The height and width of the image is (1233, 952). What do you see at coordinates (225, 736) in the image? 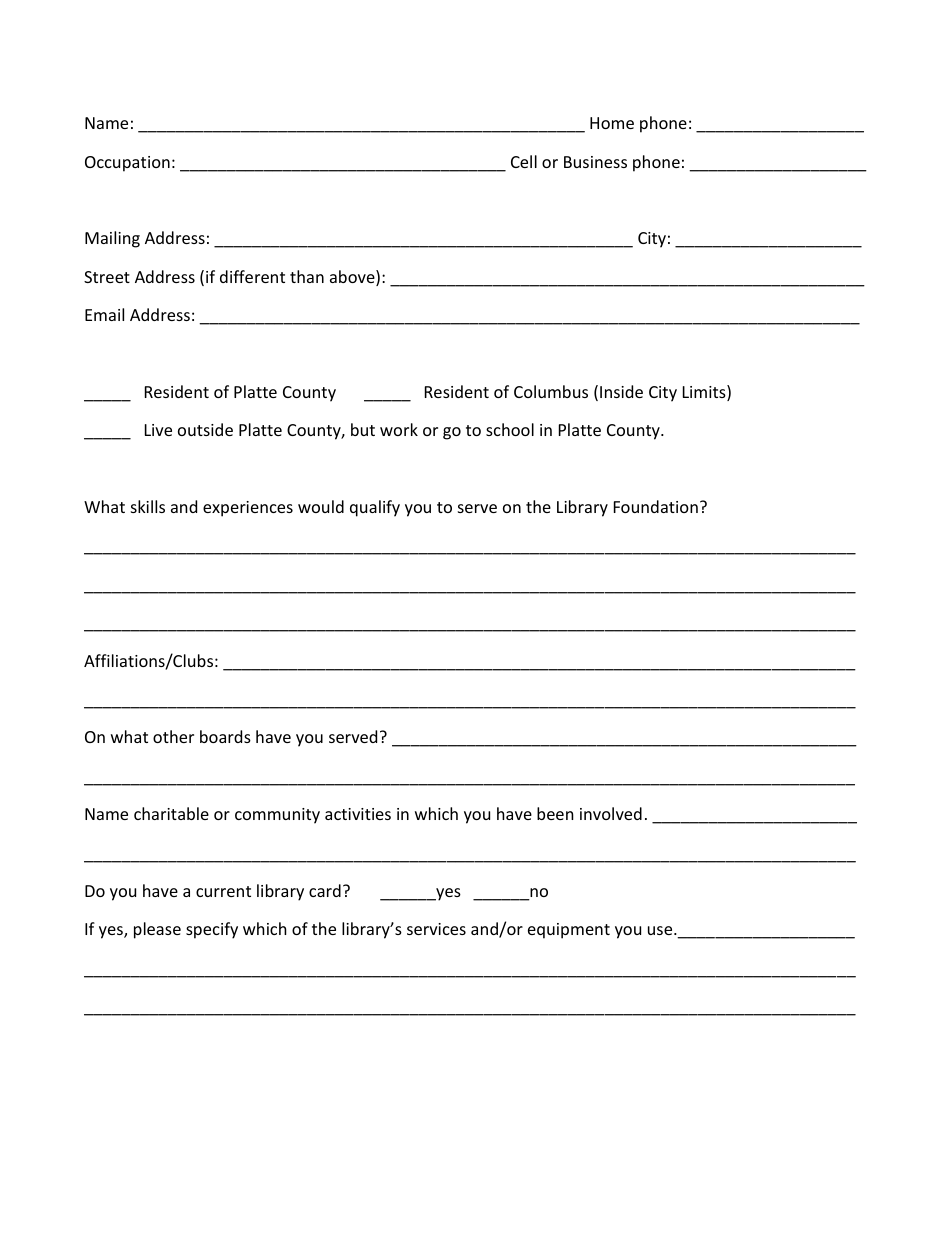
I see `boards` at bounding box center [225, 736].
